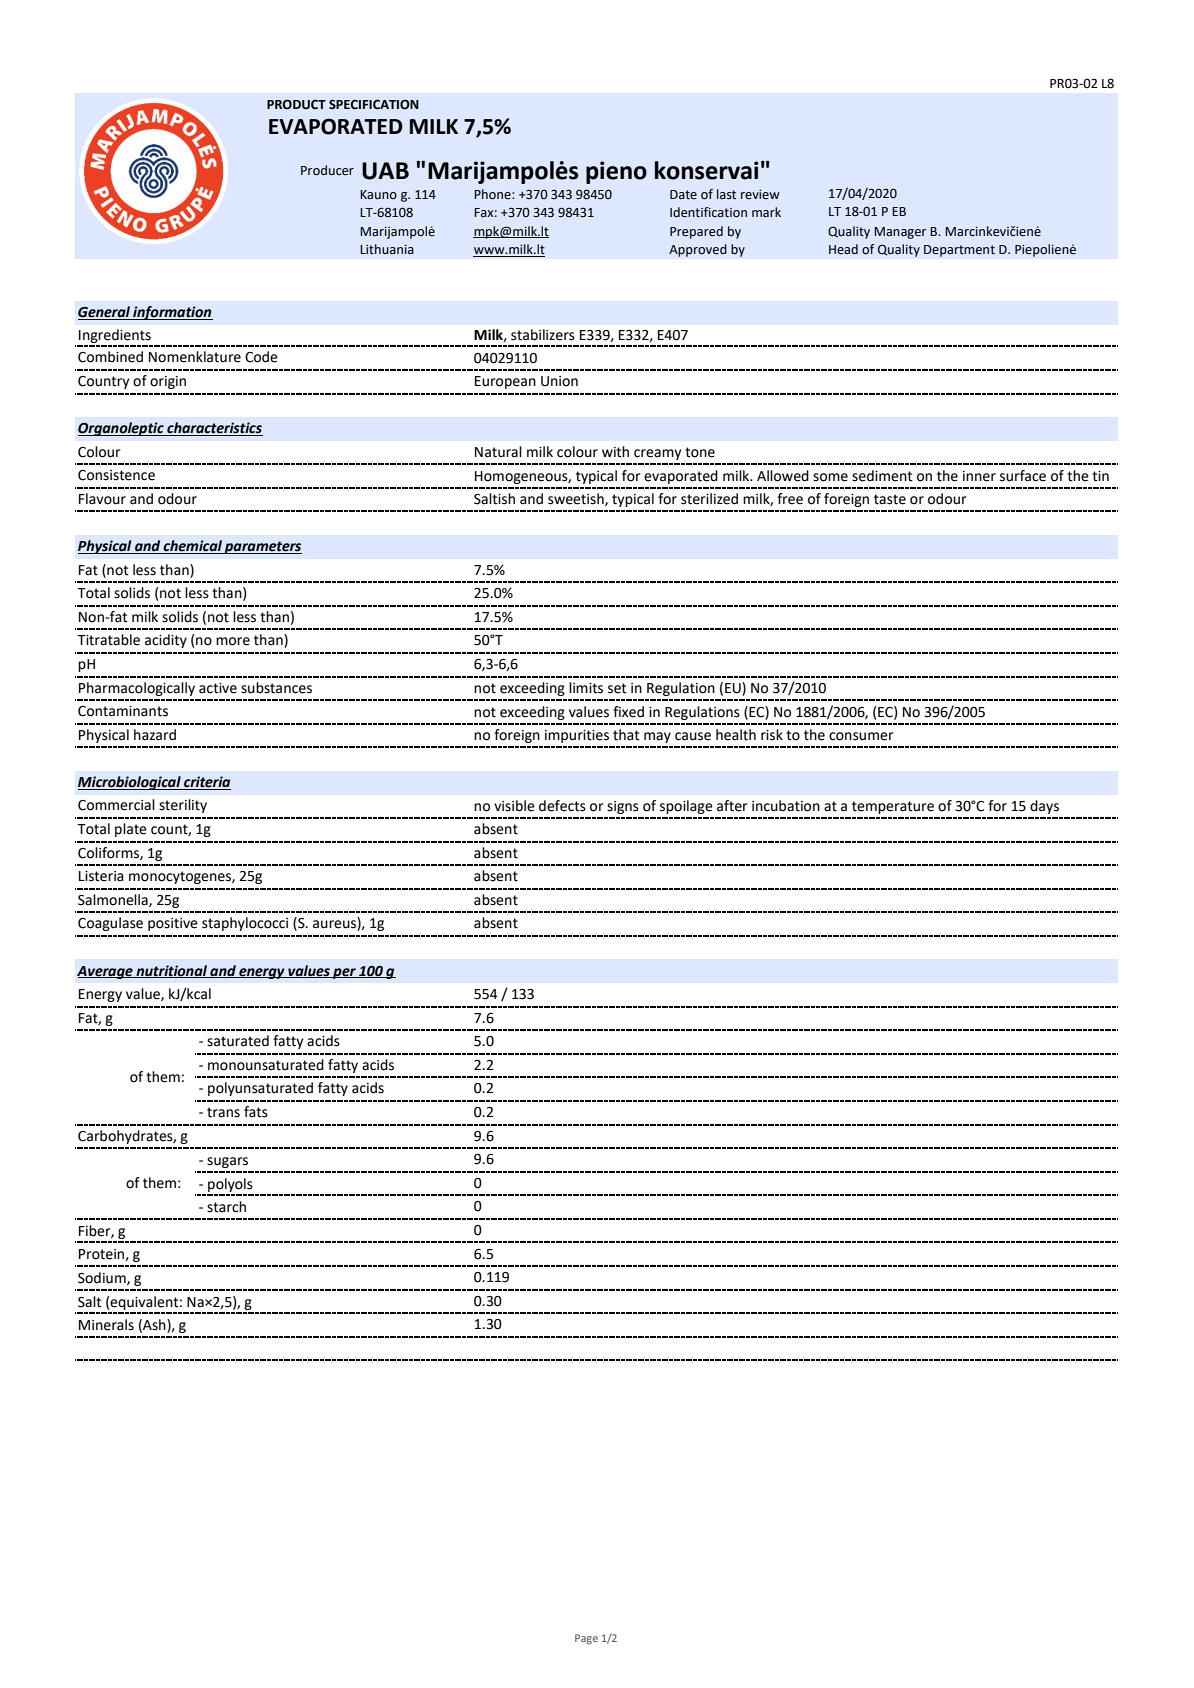 Image resolution: width=1194 pixels, height=1688 pixels. I want to click on days, so click(1044, 807).
